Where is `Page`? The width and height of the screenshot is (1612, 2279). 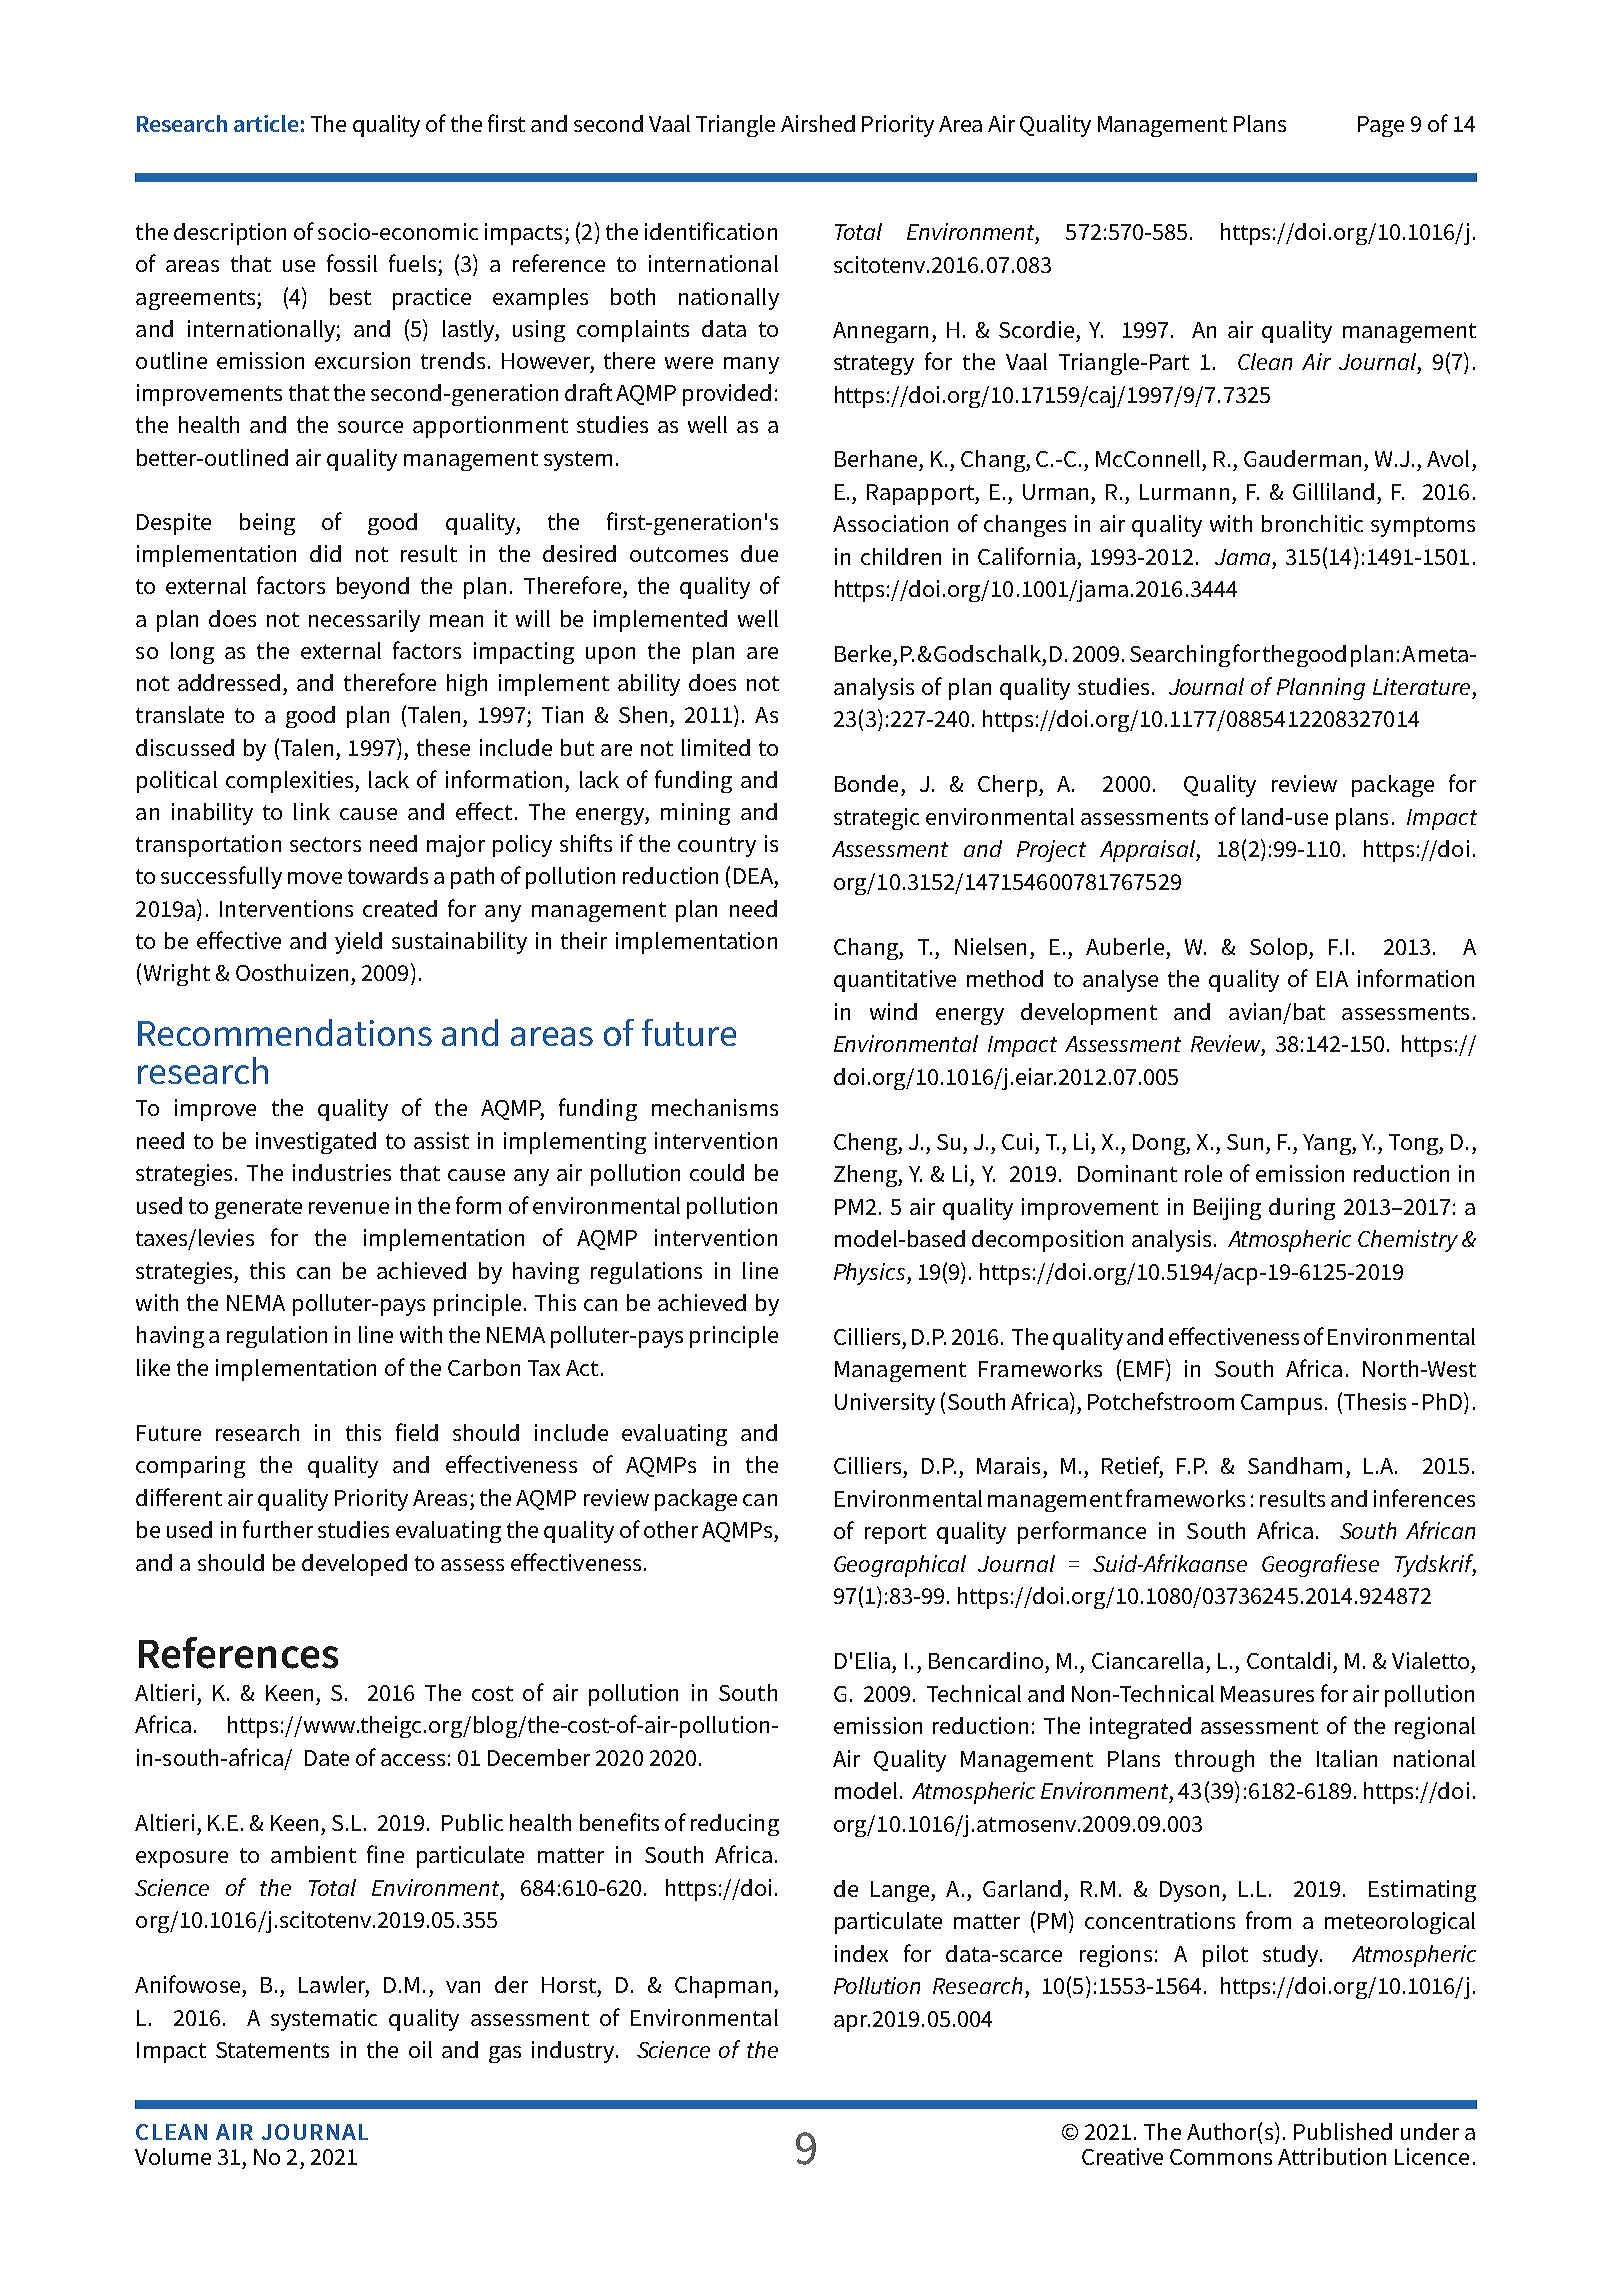 Page is located at coordinates (1381, 126).
